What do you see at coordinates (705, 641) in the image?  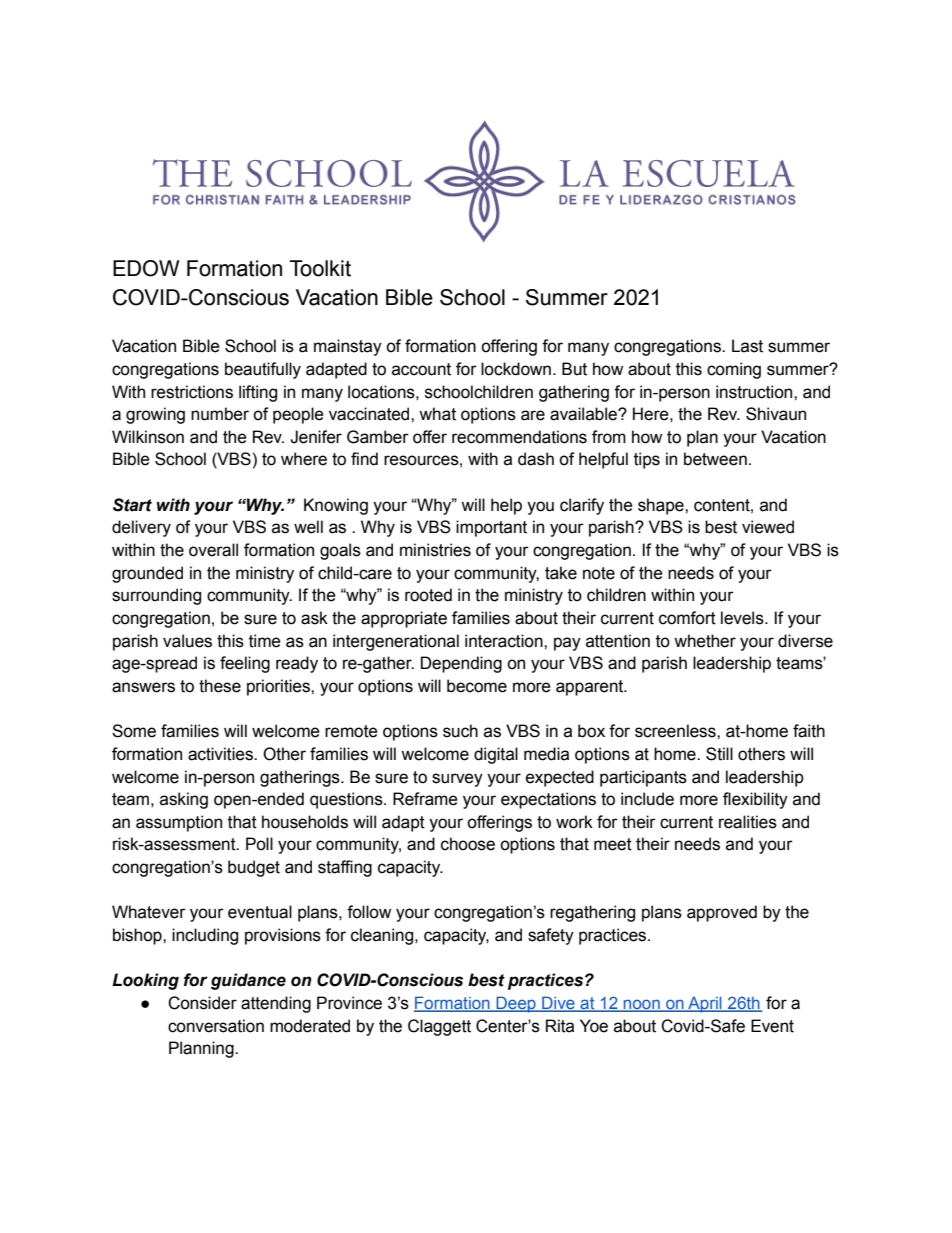 I see `whether` at bounding box center [705, 641].
